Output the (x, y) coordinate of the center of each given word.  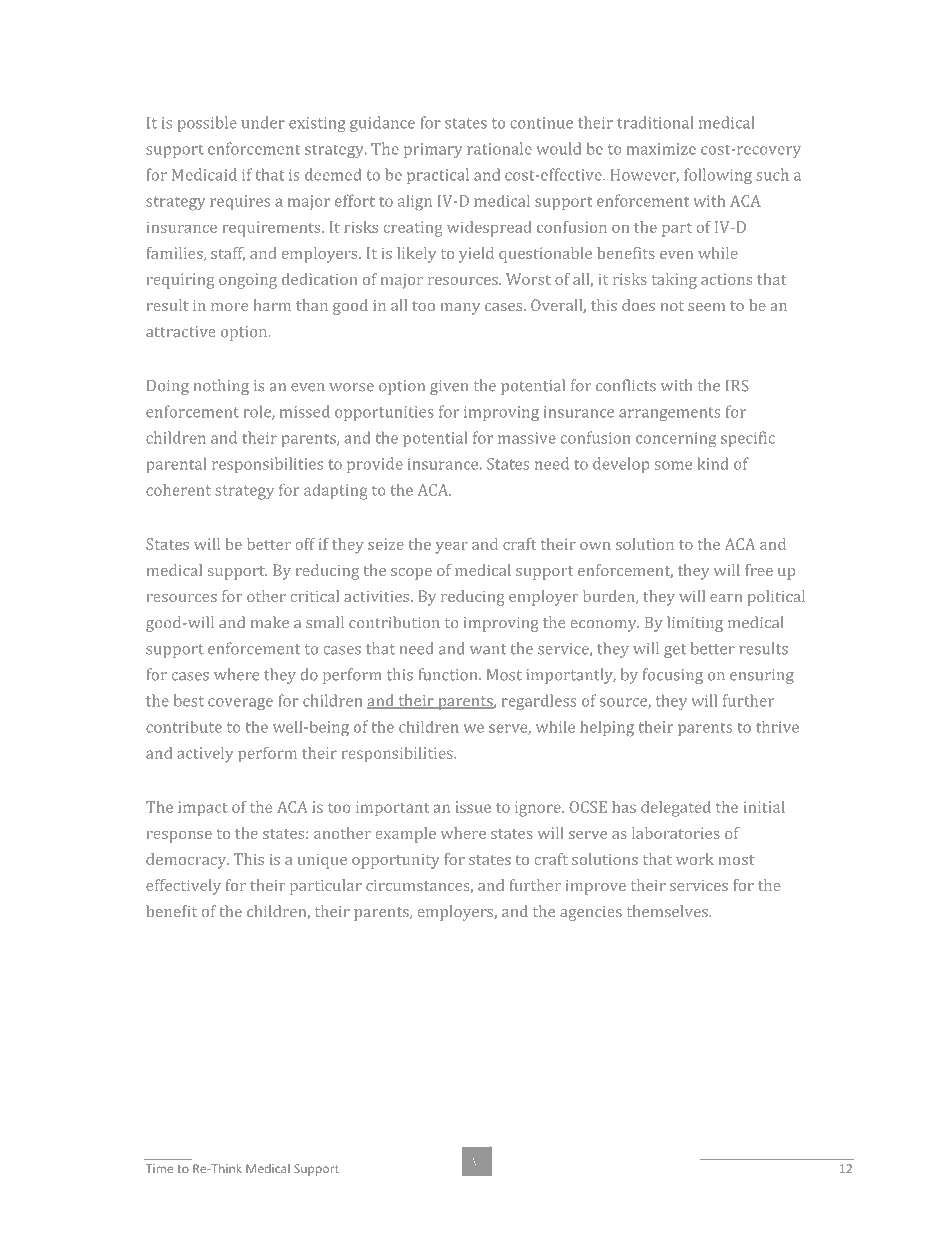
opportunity (396, 861)
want (488, 649)
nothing (221, 387)
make (270, 622)
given (449, 387)
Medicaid (204, 174)
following (718, 176)
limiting (695, 624)
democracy (187, 861)
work (695, 859)
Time (159, 1168)
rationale (499, 148)
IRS (737, 386)
